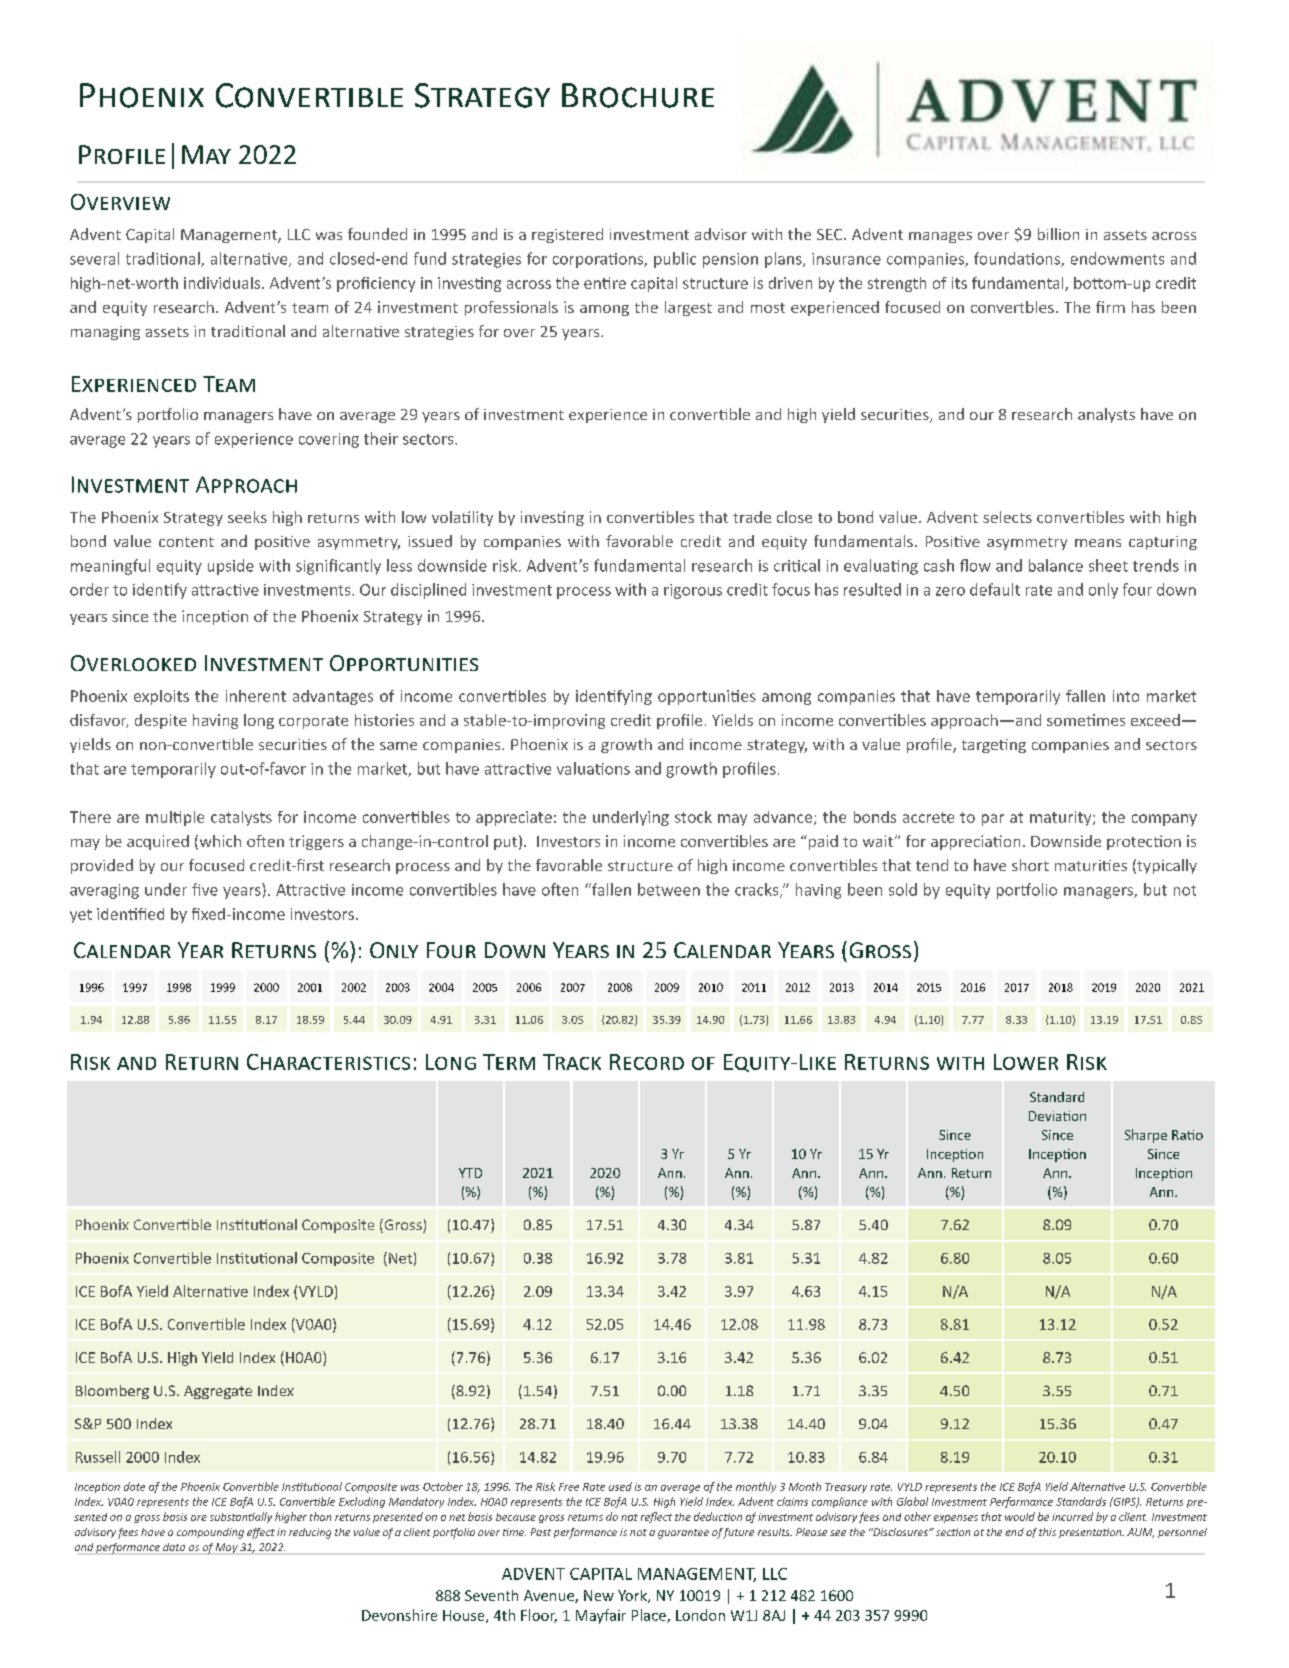 The image size is (1289, 1668). I want to click on valuations, so click(593, 768).
